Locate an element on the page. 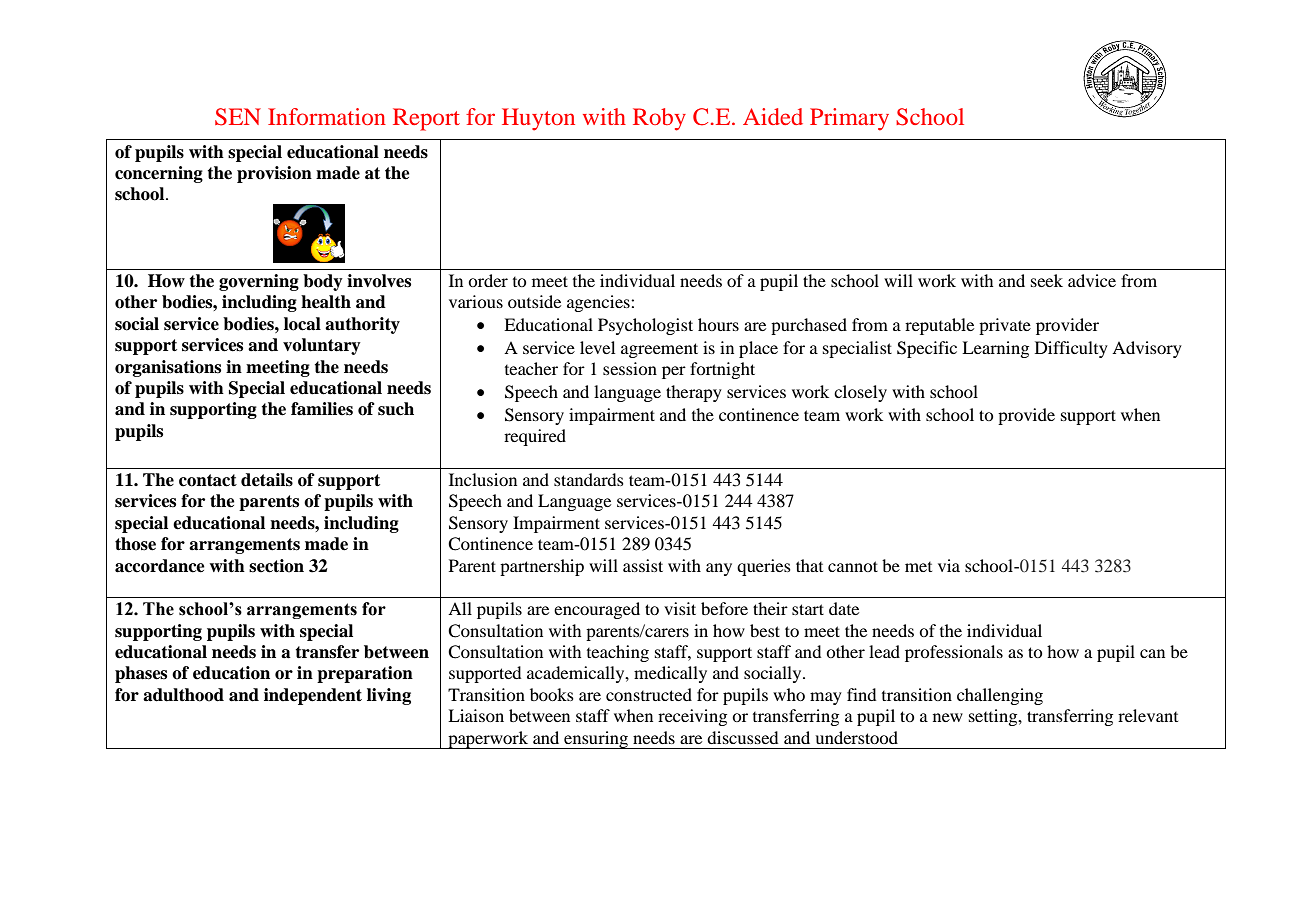 The width and height of the page is (1308, 924). Primary is located at coordinates (849, 119).
